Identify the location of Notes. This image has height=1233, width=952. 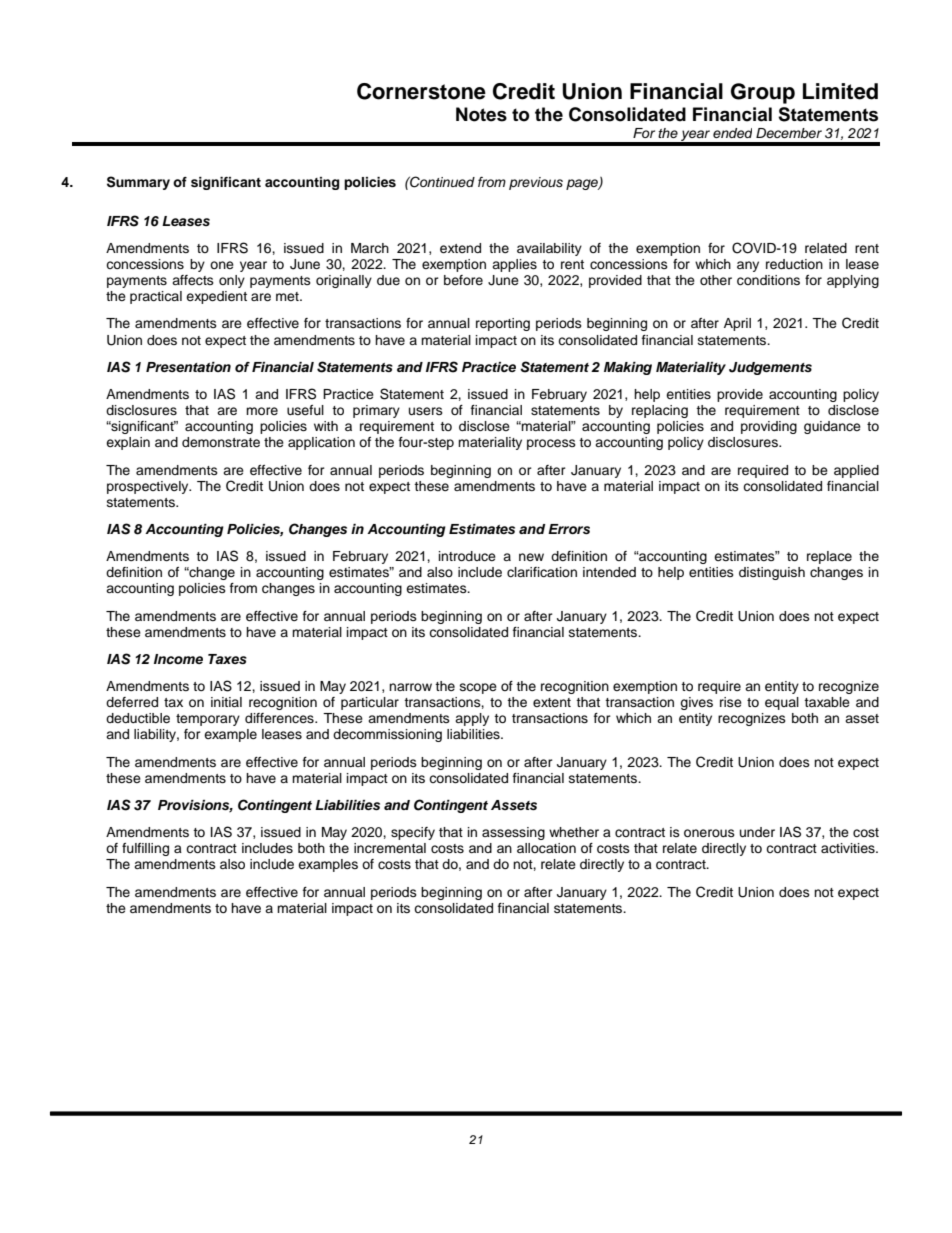
(481, 114).
